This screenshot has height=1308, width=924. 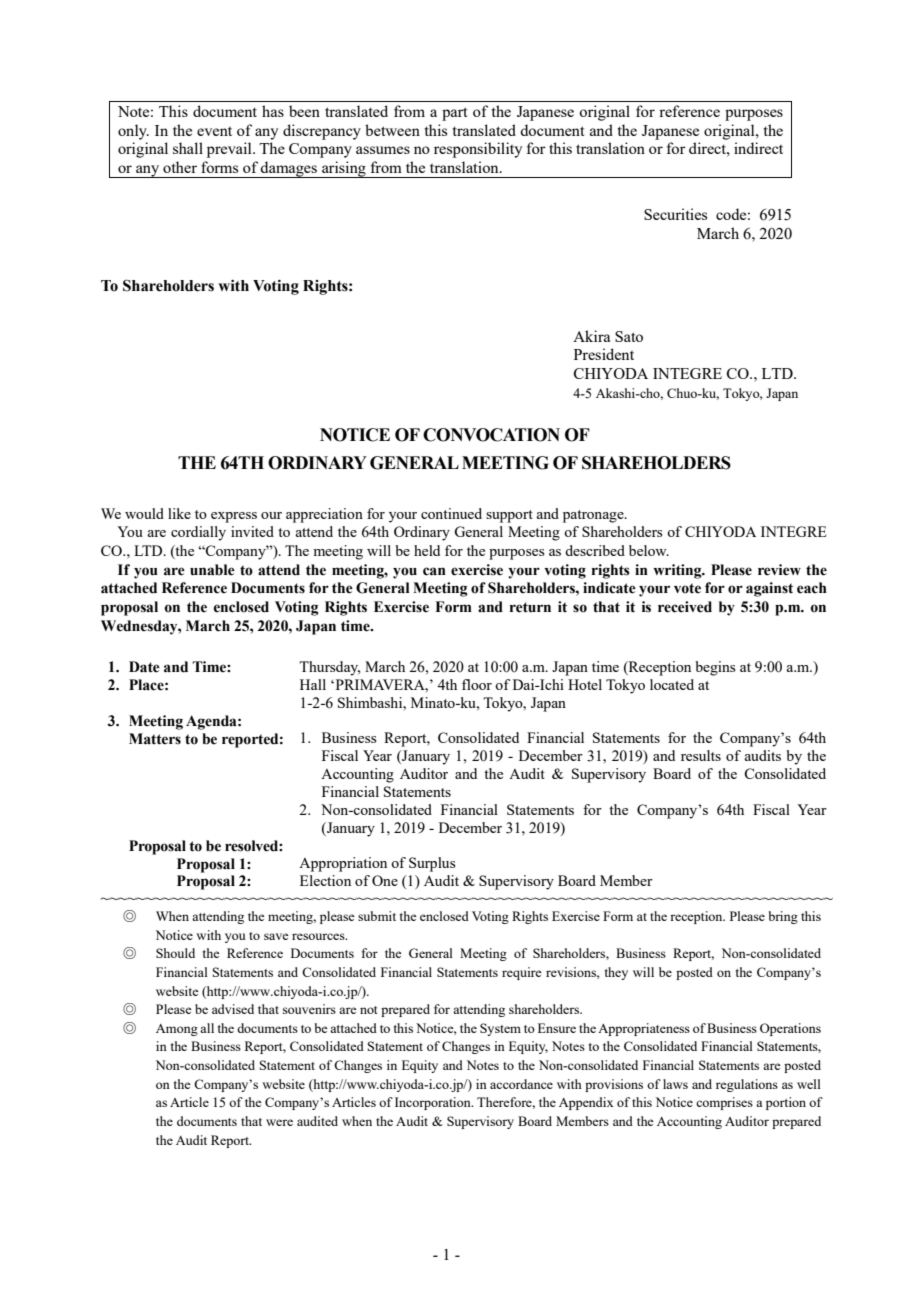 I want to click on Matters, so click(x=155, y=739).
